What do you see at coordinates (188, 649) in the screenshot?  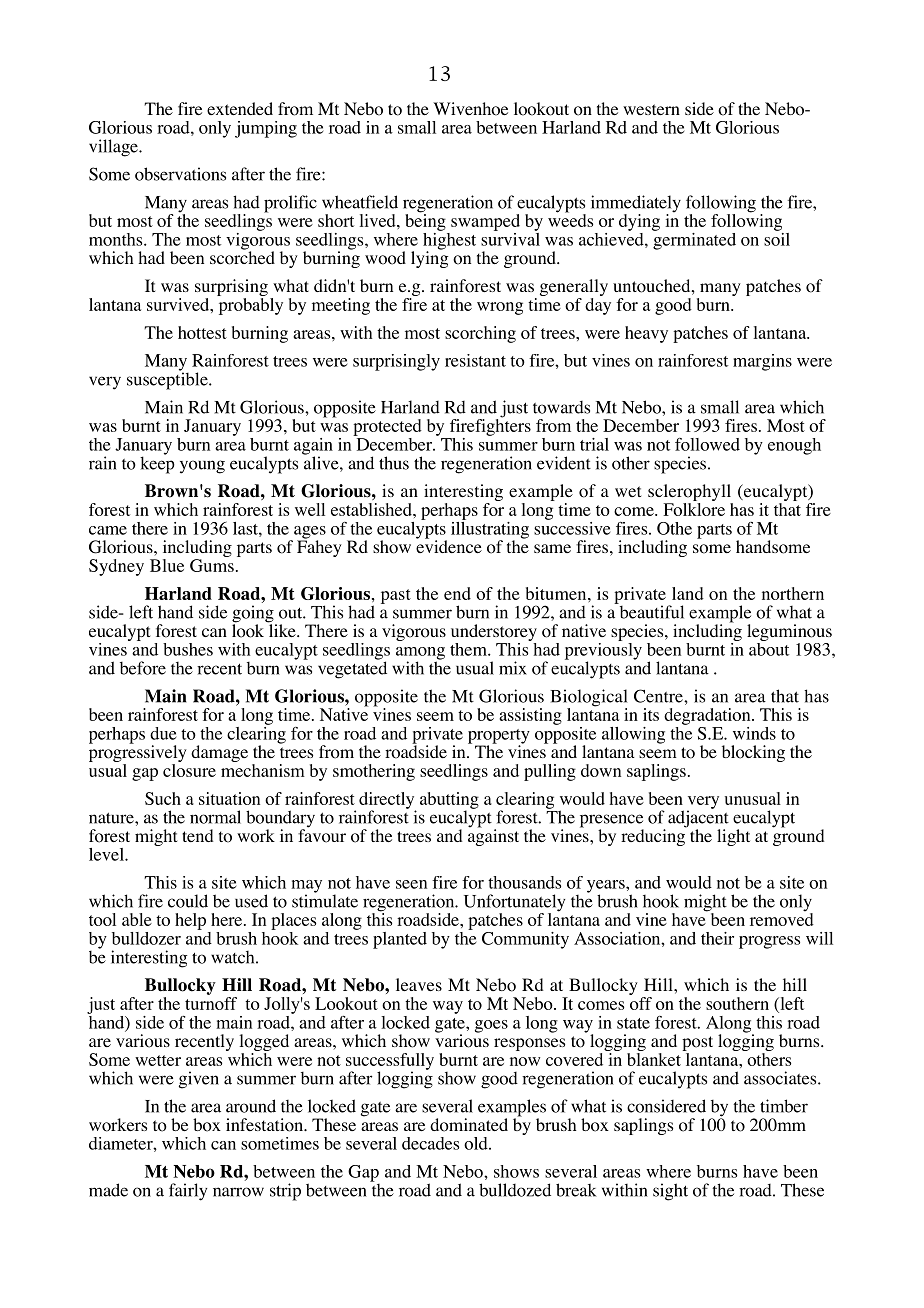 I see `bushes` at bounding box center [188, 649].
